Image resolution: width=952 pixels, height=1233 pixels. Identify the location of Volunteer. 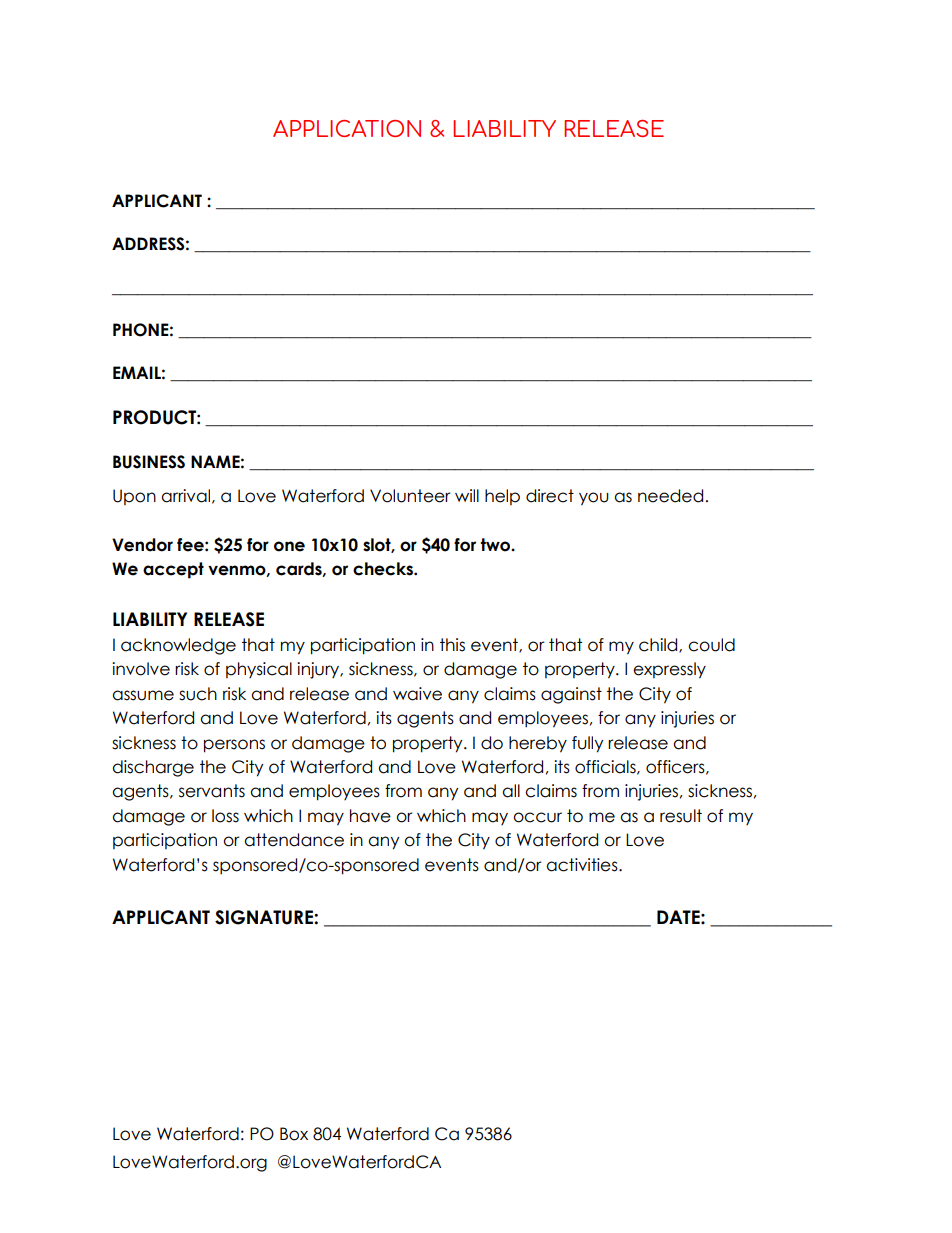
(410, 496).
